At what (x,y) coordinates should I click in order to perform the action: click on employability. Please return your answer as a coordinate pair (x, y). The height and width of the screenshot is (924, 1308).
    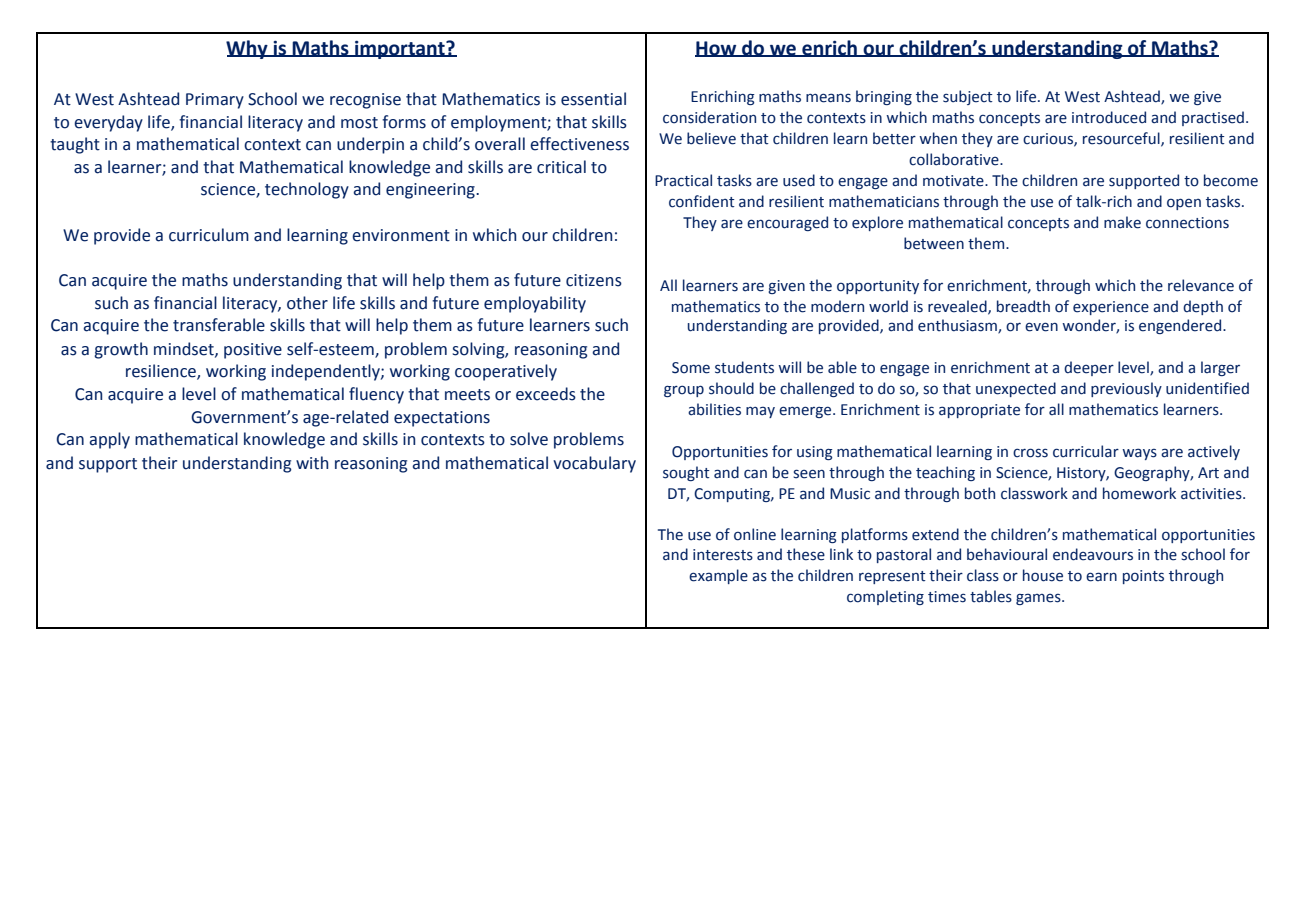
    Looking at the image, I should click on (535, 304).
